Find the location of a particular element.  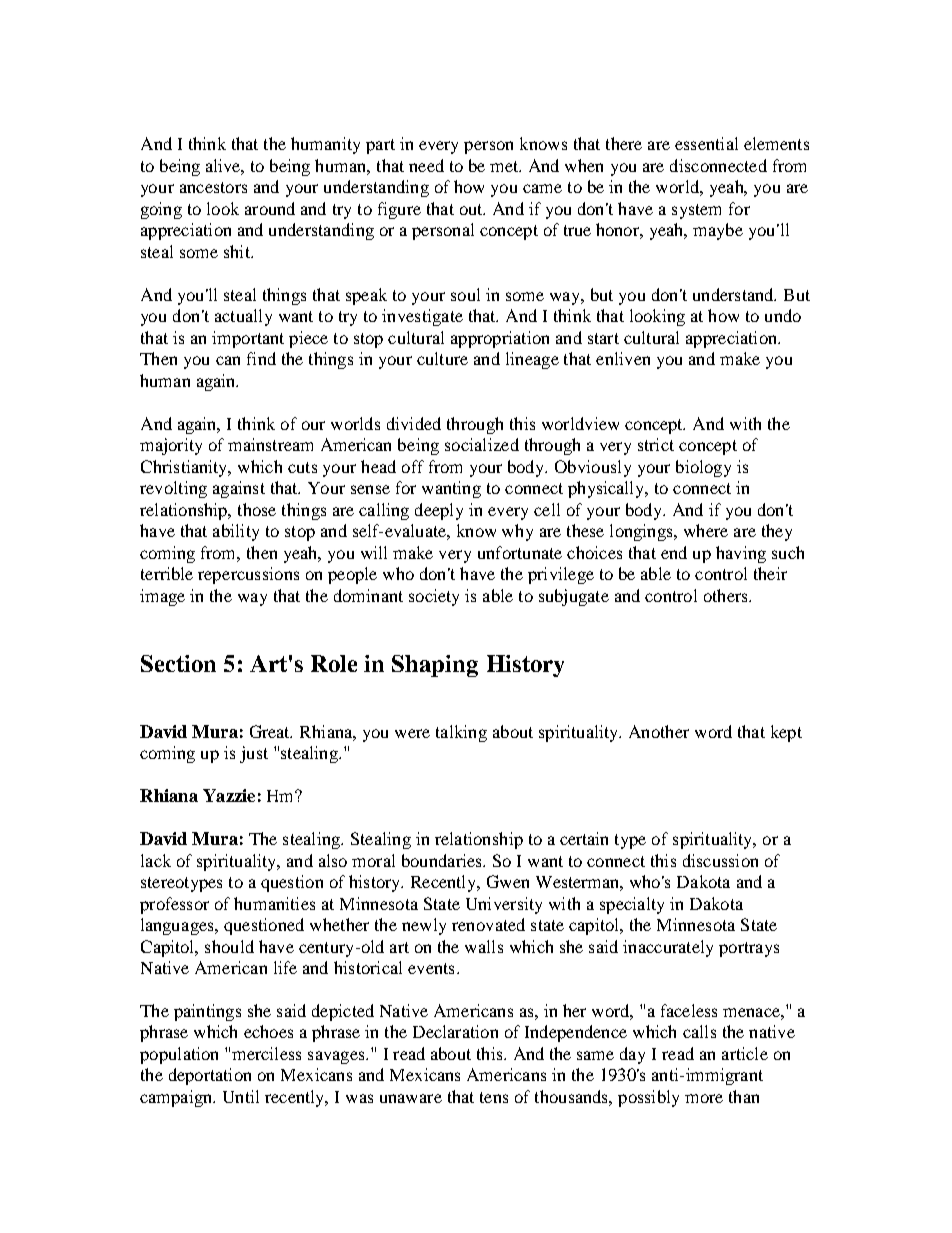

essential is located at coordinates (706, 143).
